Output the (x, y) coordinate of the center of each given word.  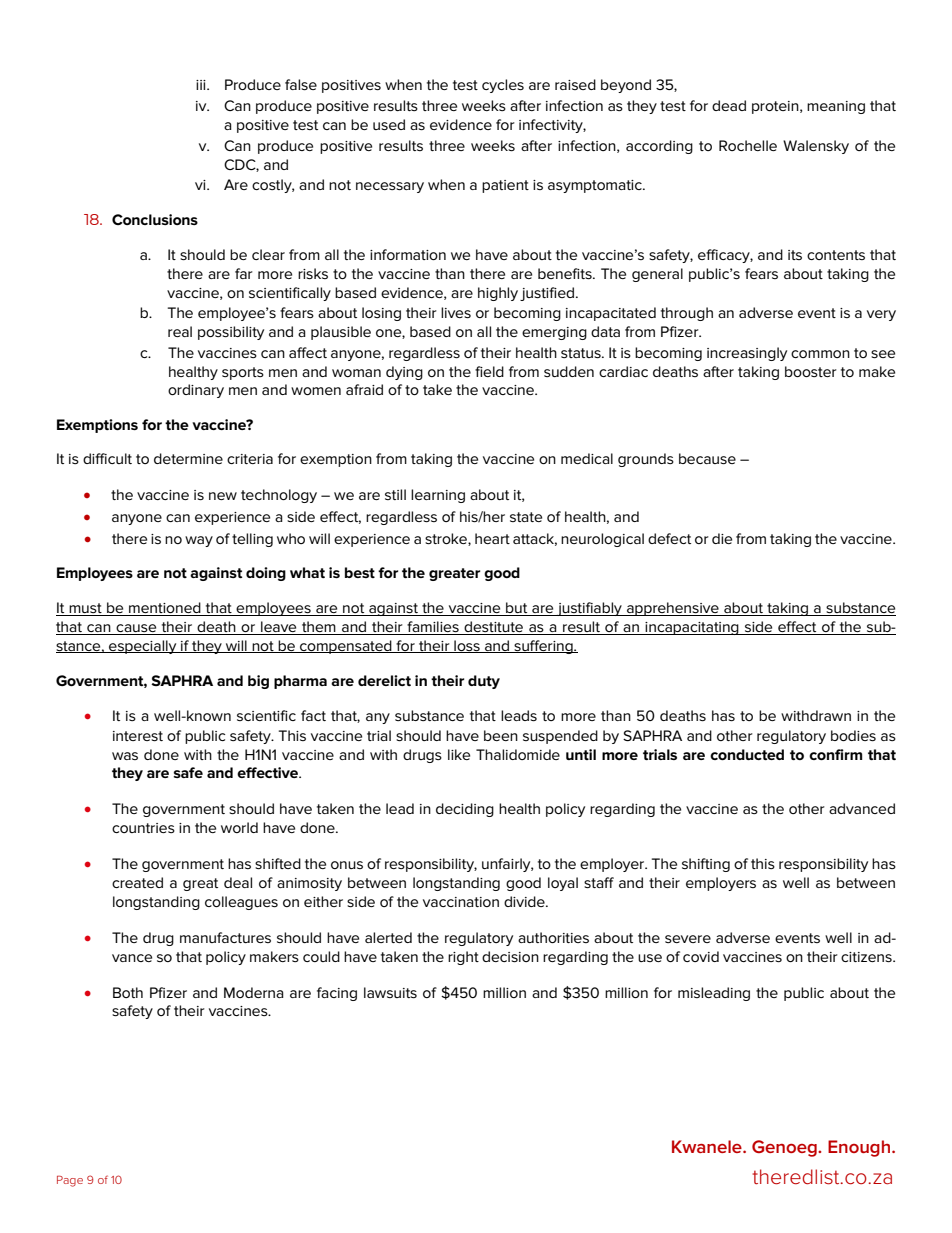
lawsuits (390, 992)
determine (188, 458)
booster (811, 371)
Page (70, 1181)
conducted (747, 754)
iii (202, 85)
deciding (465, 810)
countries (143, 828)
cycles (503, 86)
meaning (836, 107)
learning (438, 496)
